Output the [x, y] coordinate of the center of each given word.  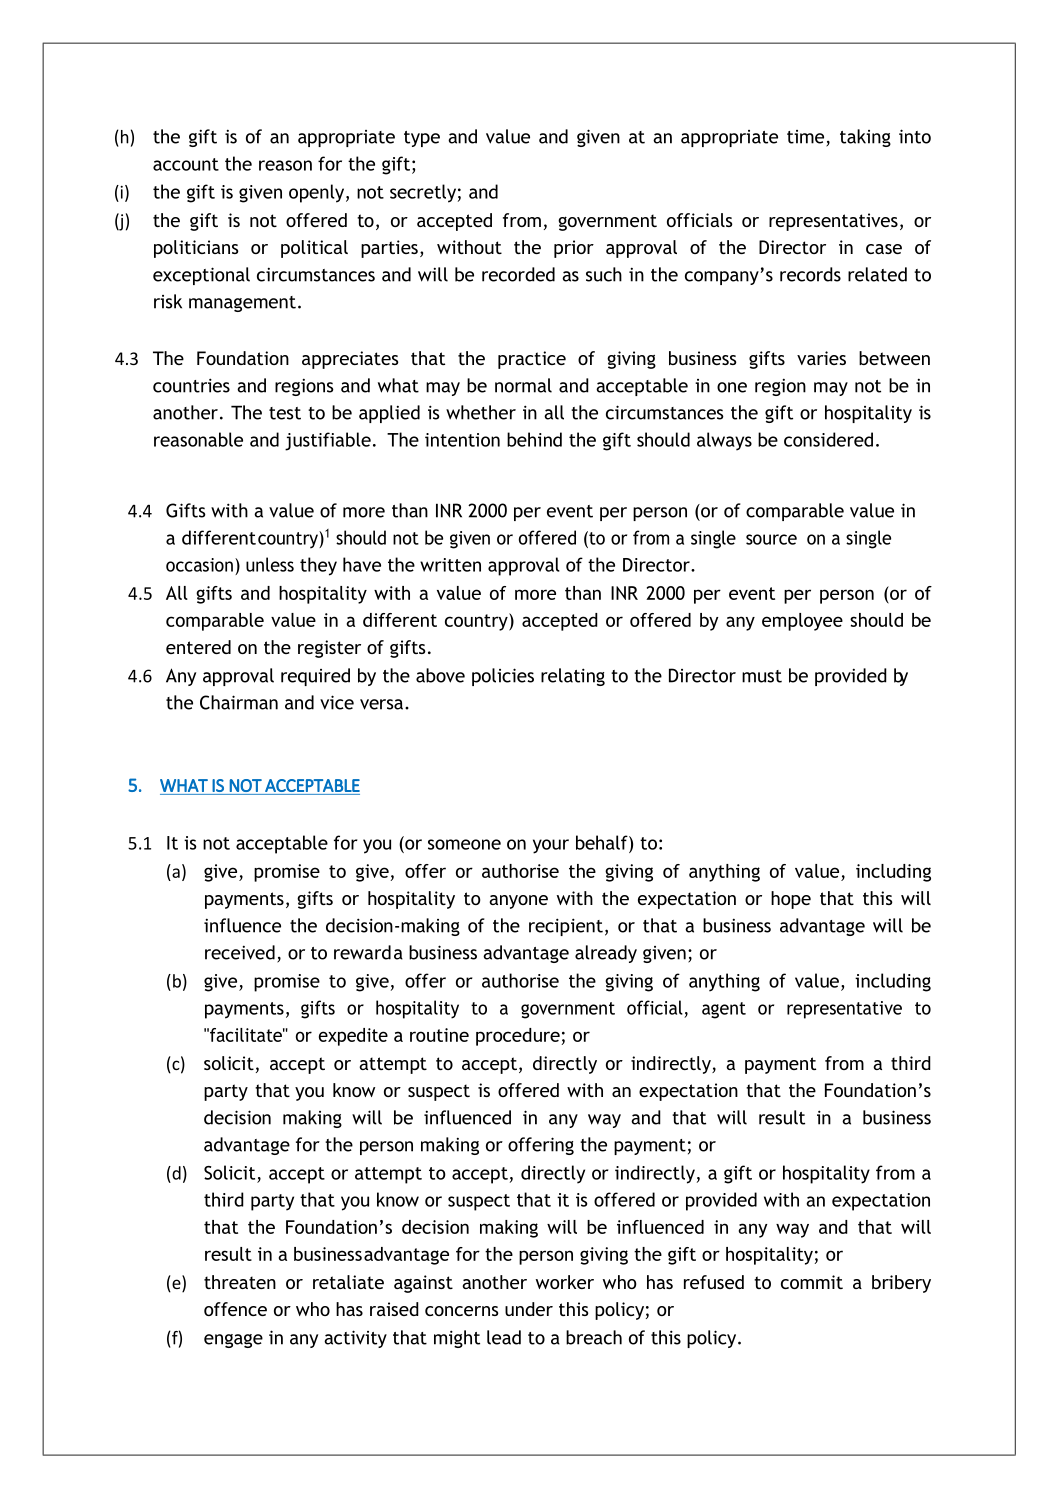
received [240, 952]
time [807, 138]
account [186, 164]
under [529, 1309]
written [450, 565]
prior [574, 249]
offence [235, 1309]
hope [791, 900]
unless [270, 564]
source [771, 539]
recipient [566, 927]
